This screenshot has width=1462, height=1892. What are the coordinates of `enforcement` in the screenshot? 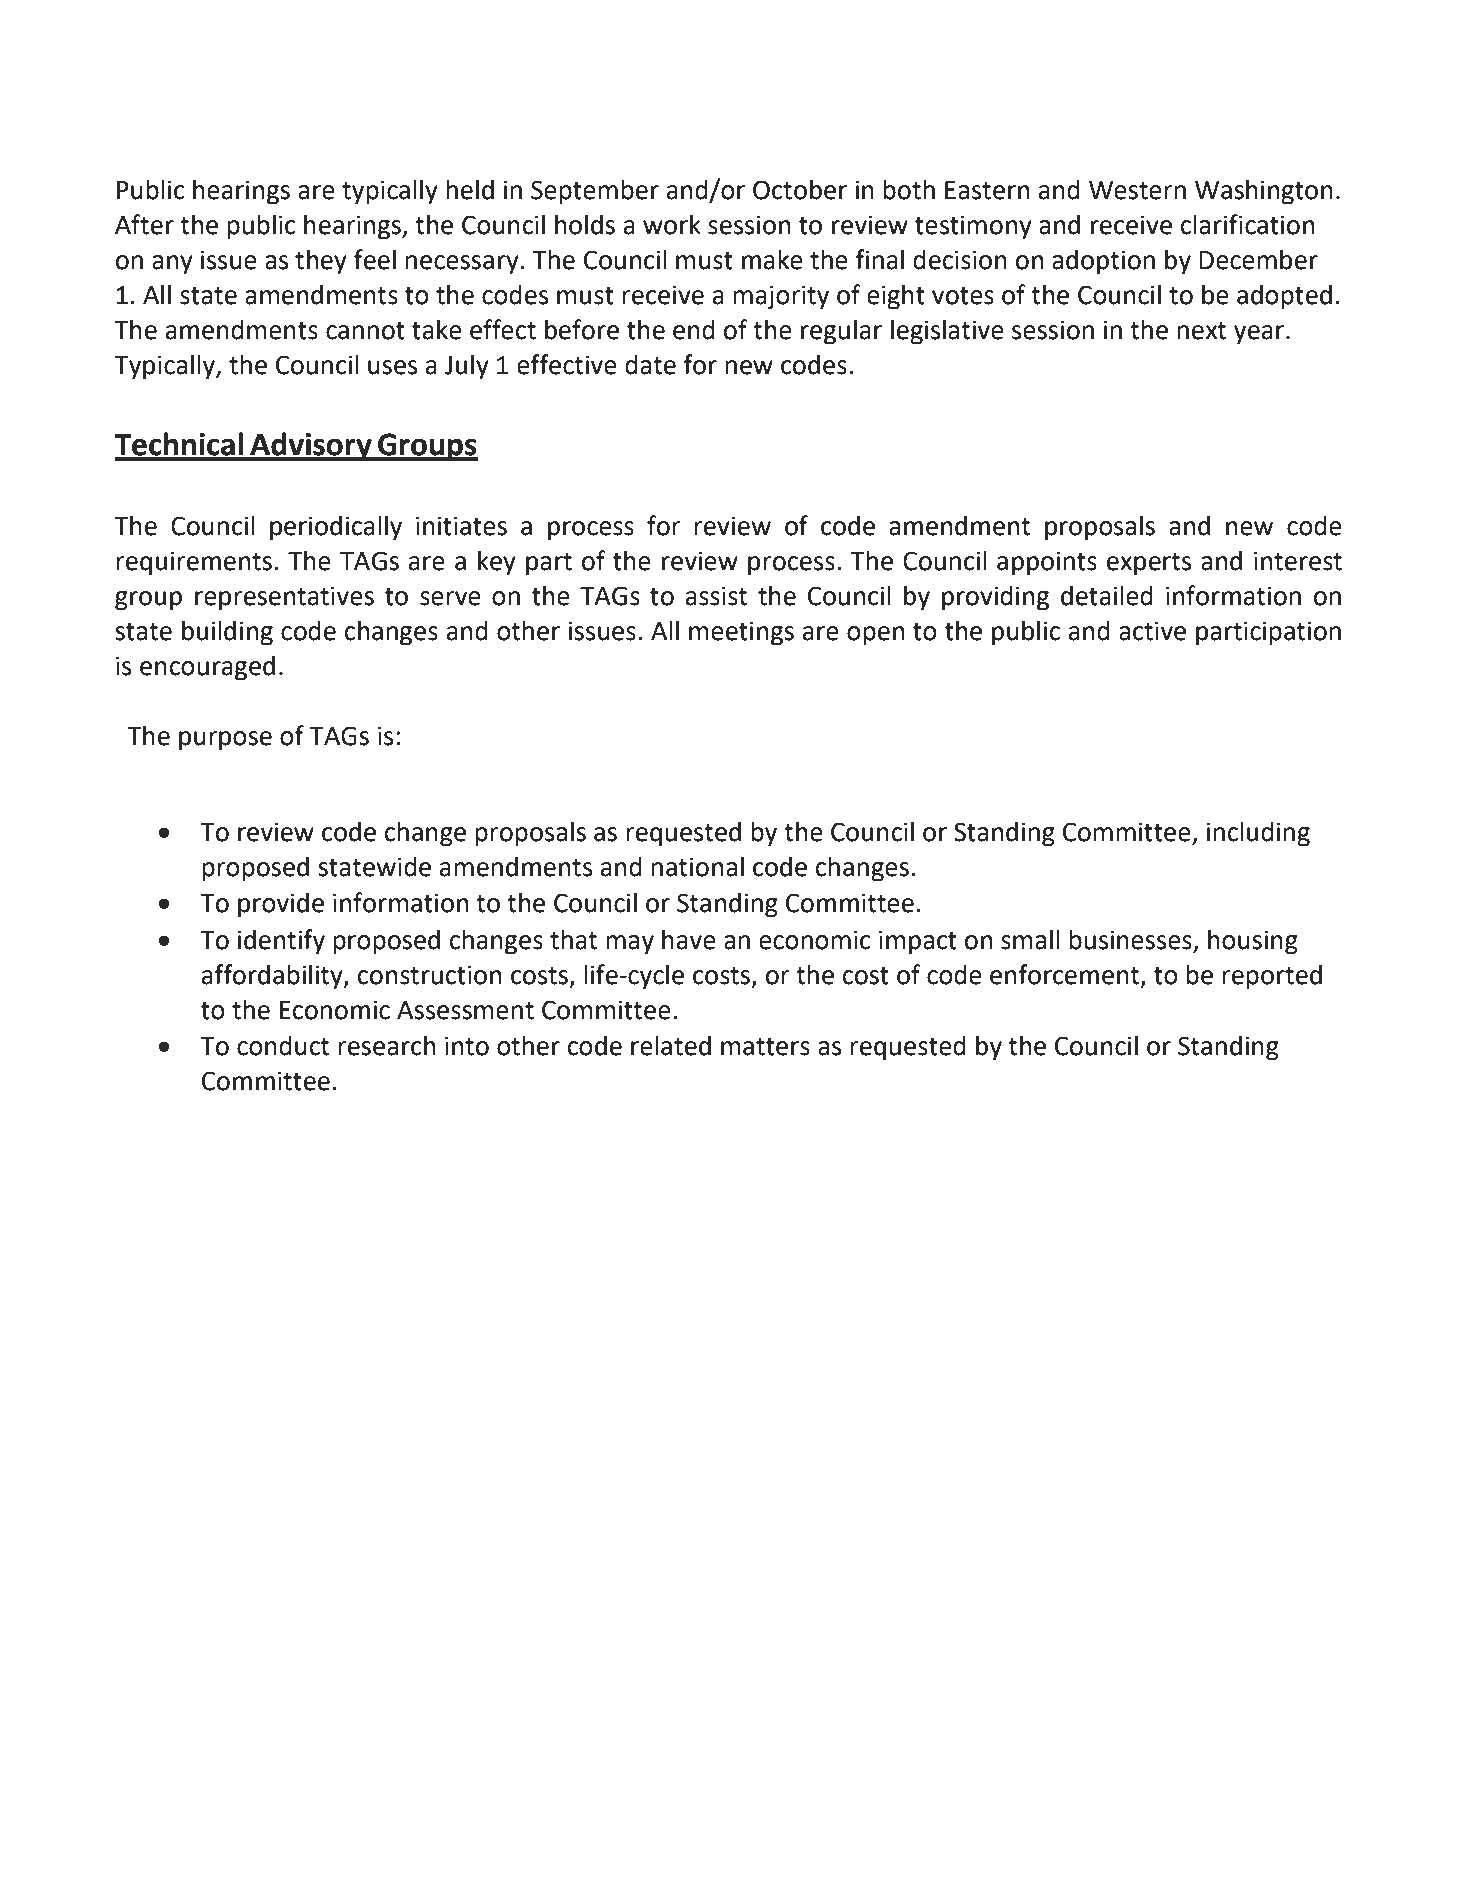 It's located at (1066, 975).
